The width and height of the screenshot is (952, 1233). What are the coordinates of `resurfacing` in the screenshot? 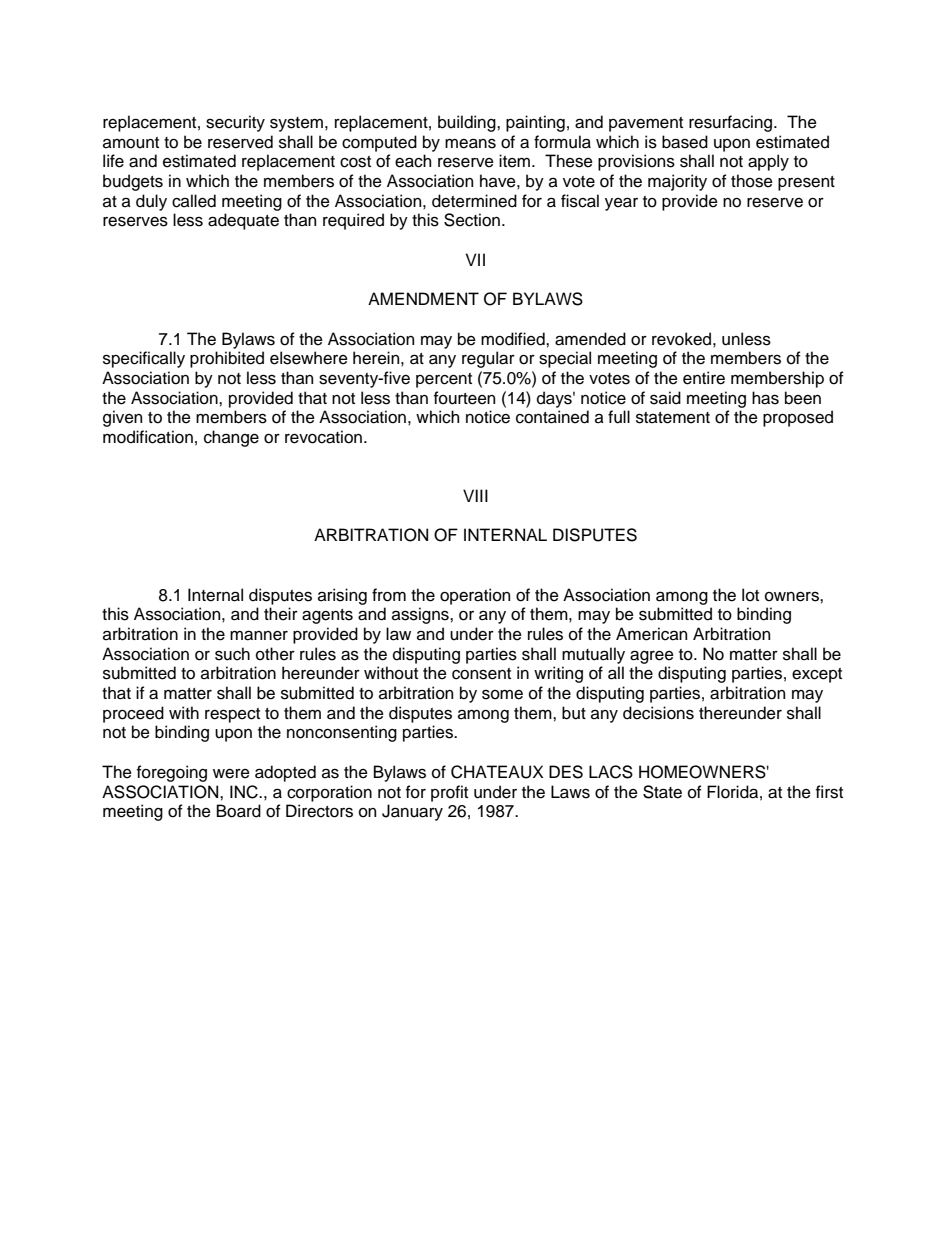 It's located at (732, 123).
